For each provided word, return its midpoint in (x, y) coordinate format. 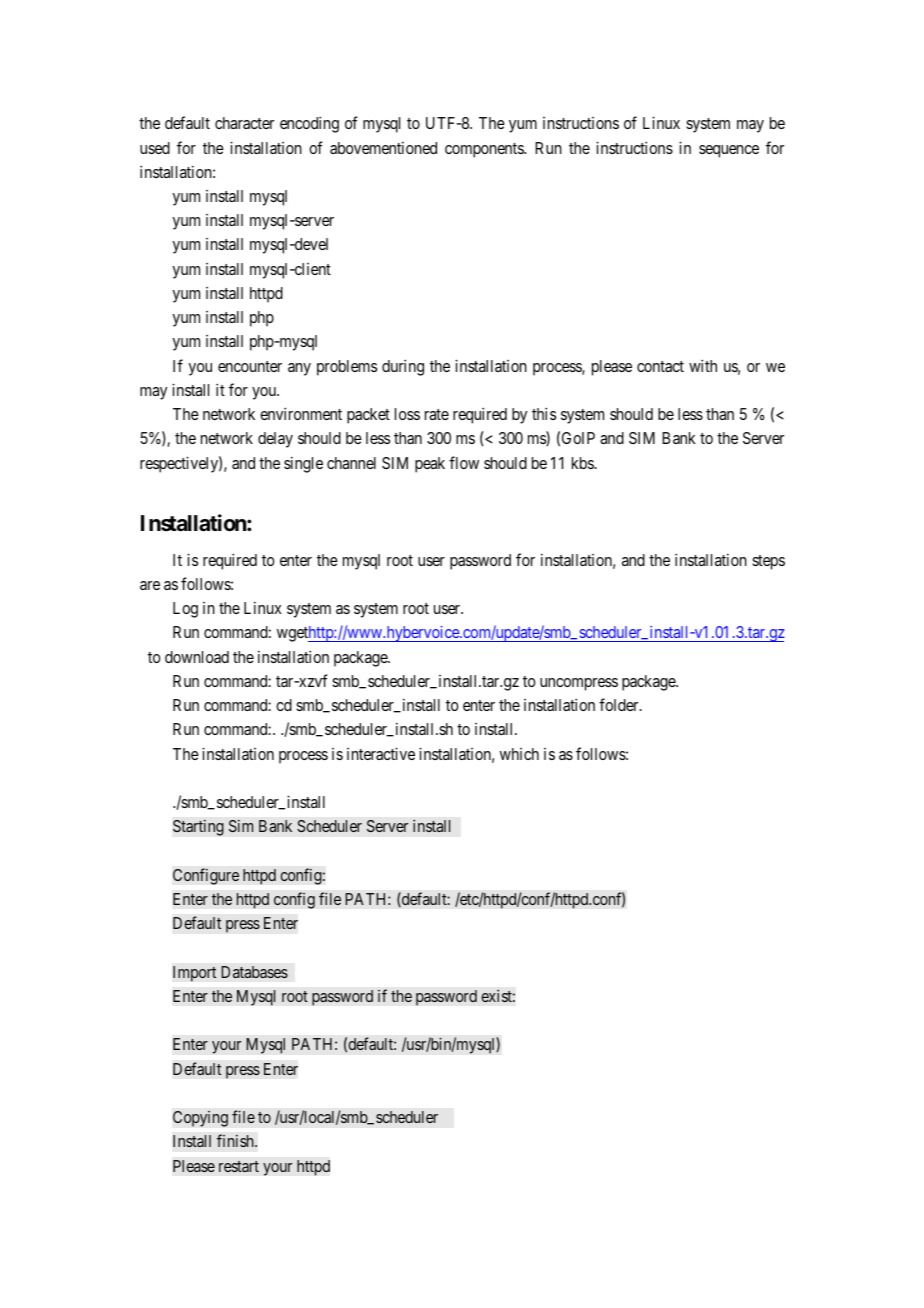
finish (236, 1140)
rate (437, 414)
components (485, 150)
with (703, 365)
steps (768, 562)
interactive (381, 753)
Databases (254, 972)
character (244, 123)
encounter (250, 366)
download (197, 657)
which (519, 754)
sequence (729, 151)
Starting (198, 827)
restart (239, 1166)
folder (620, 704)
